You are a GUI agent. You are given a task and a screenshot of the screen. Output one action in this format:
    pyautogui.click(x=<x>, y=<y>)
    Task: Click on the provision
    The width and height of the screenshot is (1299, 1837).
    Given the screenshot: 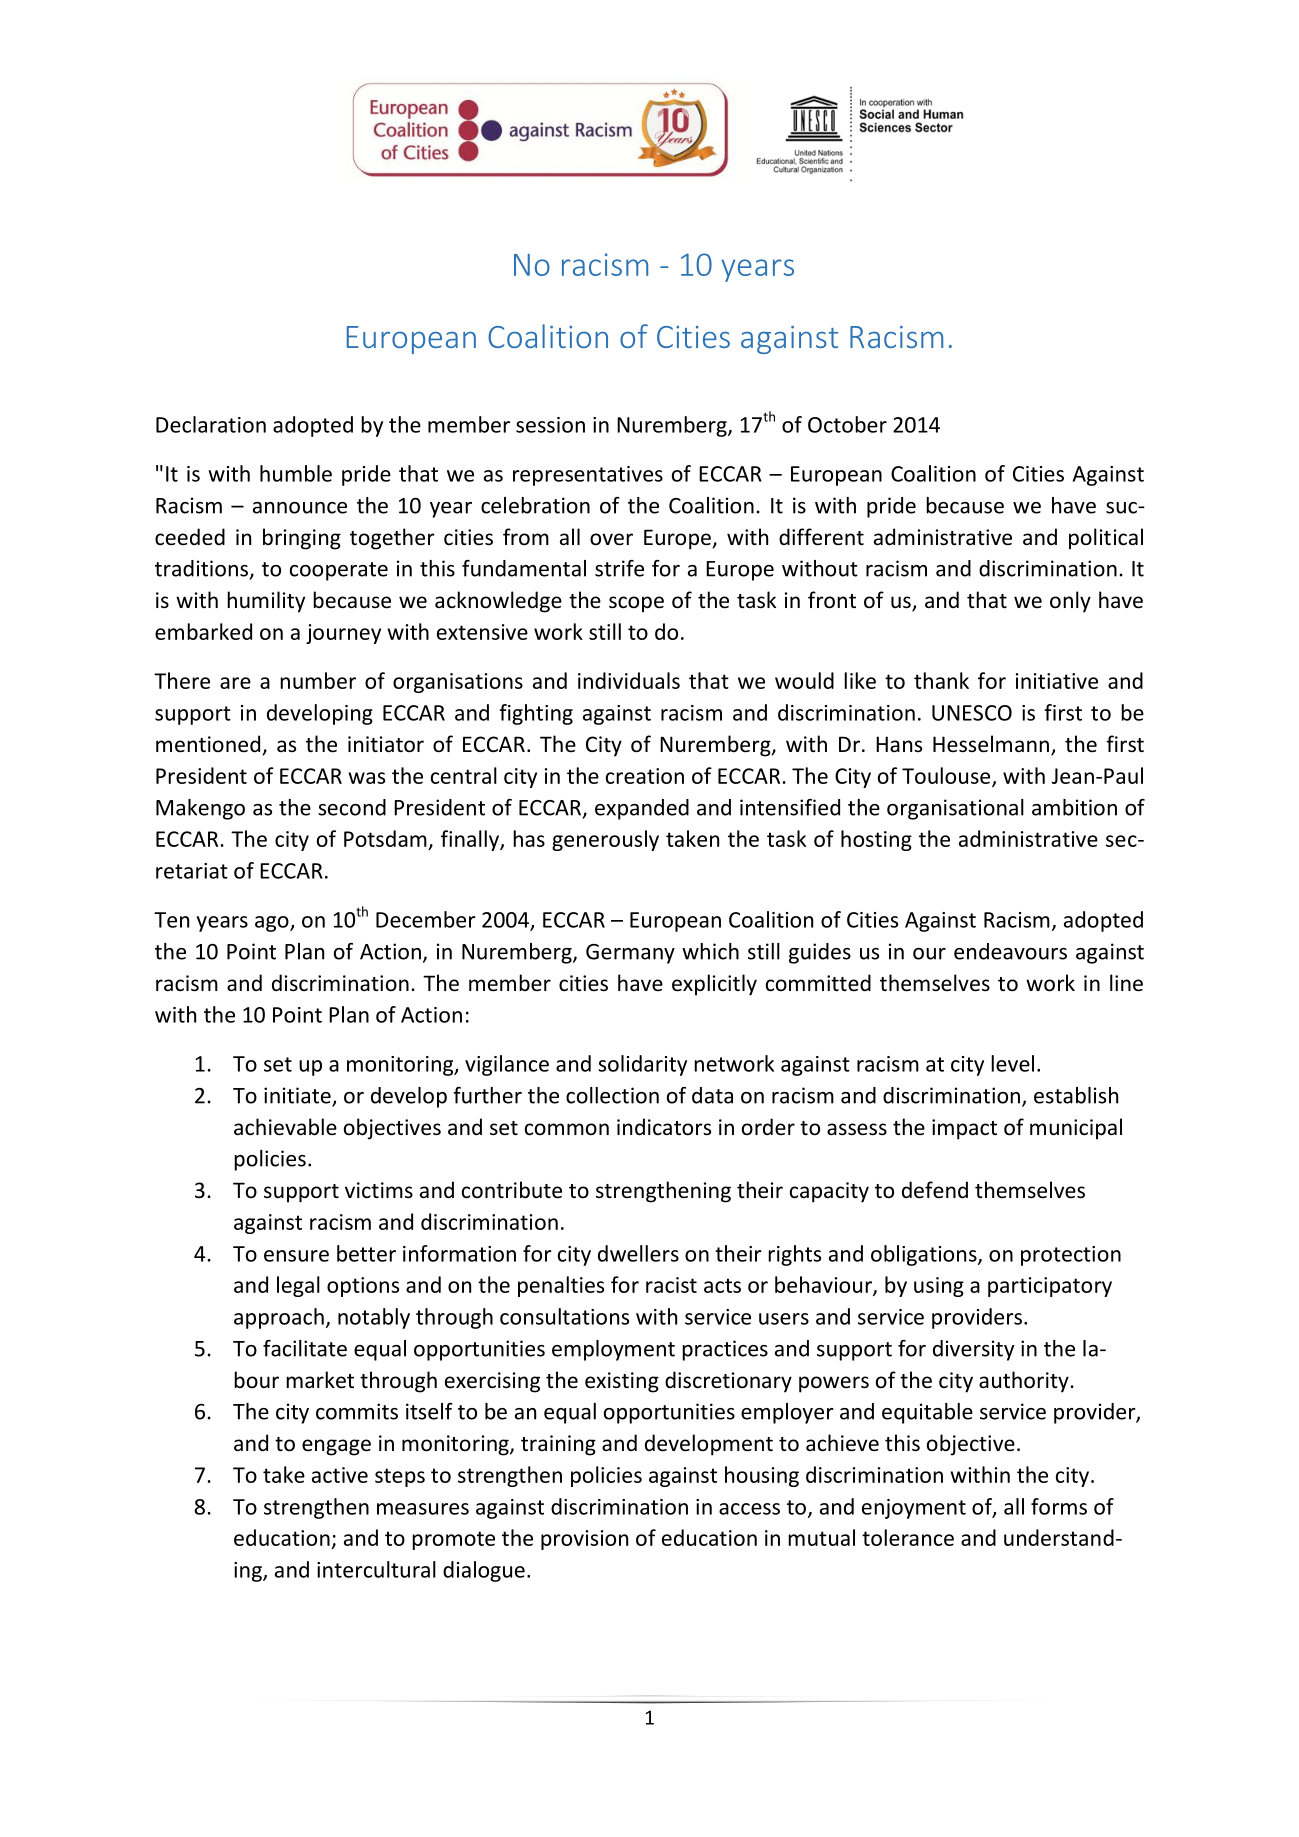 What is the action you would take?
    pyautogui.click(x=584, y=1540)
